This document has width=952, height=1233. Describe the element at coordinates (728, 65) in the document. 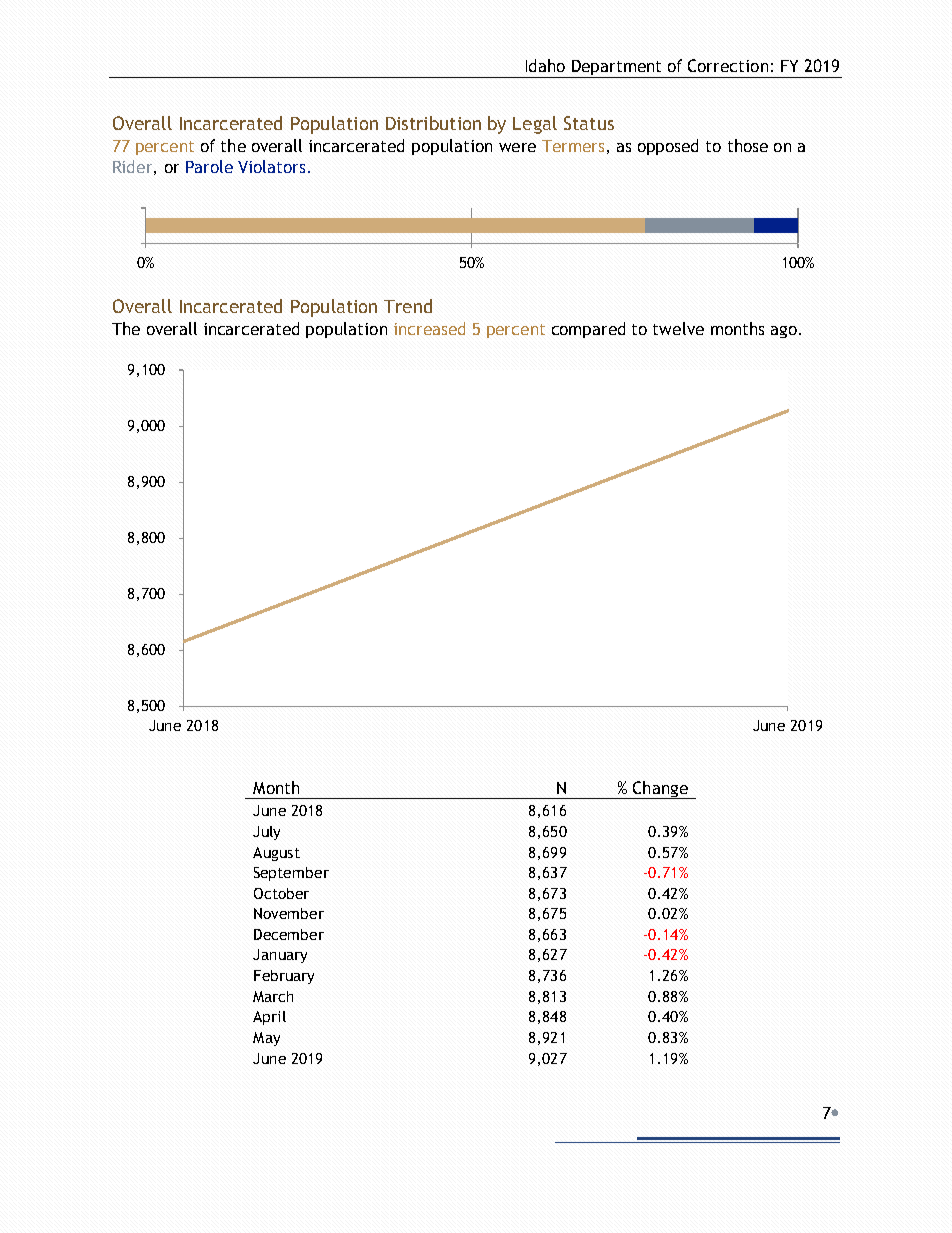

I see `Correction` at that location.
